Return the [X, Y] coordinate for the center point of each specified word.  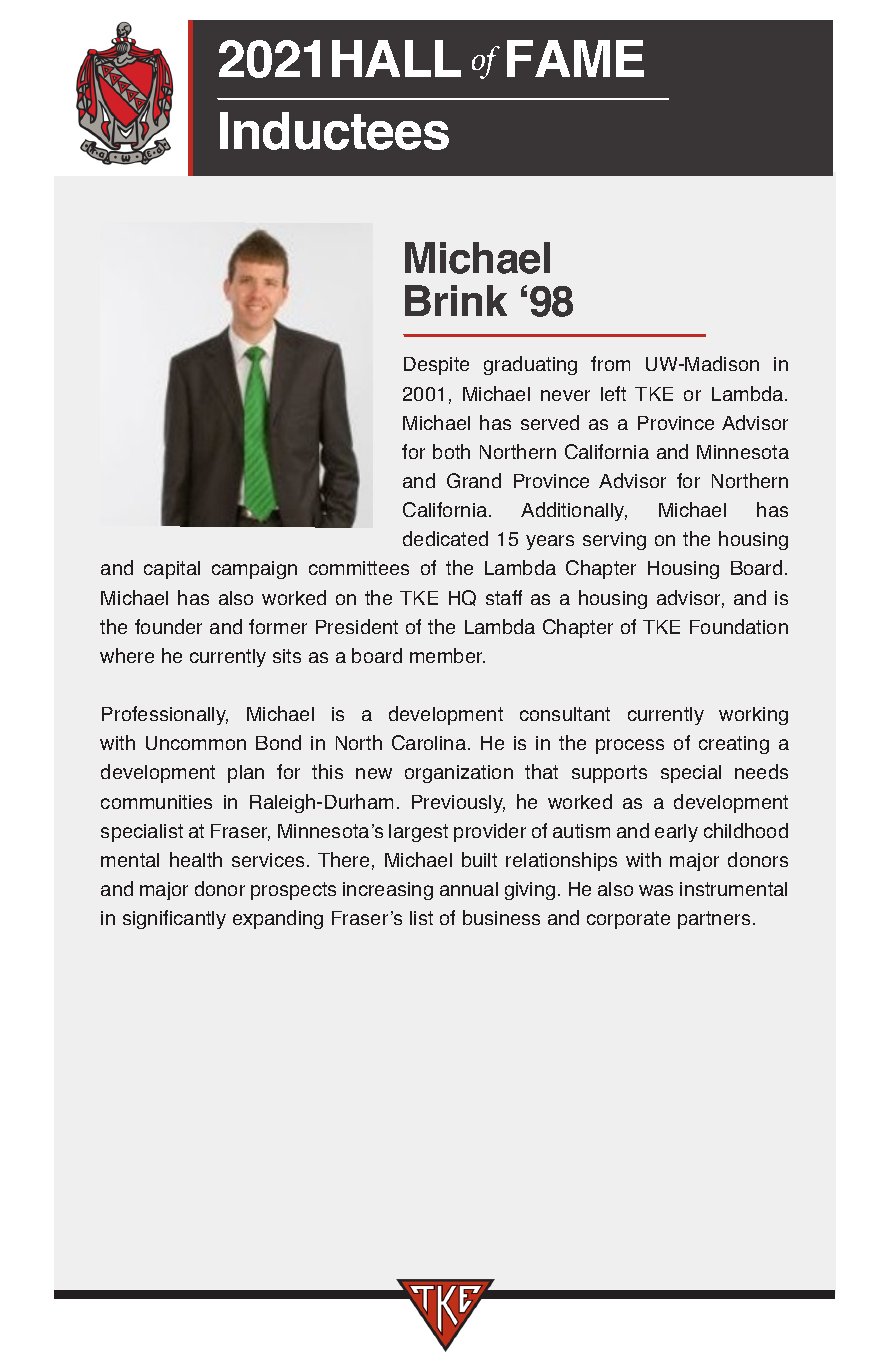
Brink [456, 300]
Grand [474, 480]
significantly [174, 919]
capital [172, 570]
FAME [575, 58]
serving [614, 541]
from [610, 363]
